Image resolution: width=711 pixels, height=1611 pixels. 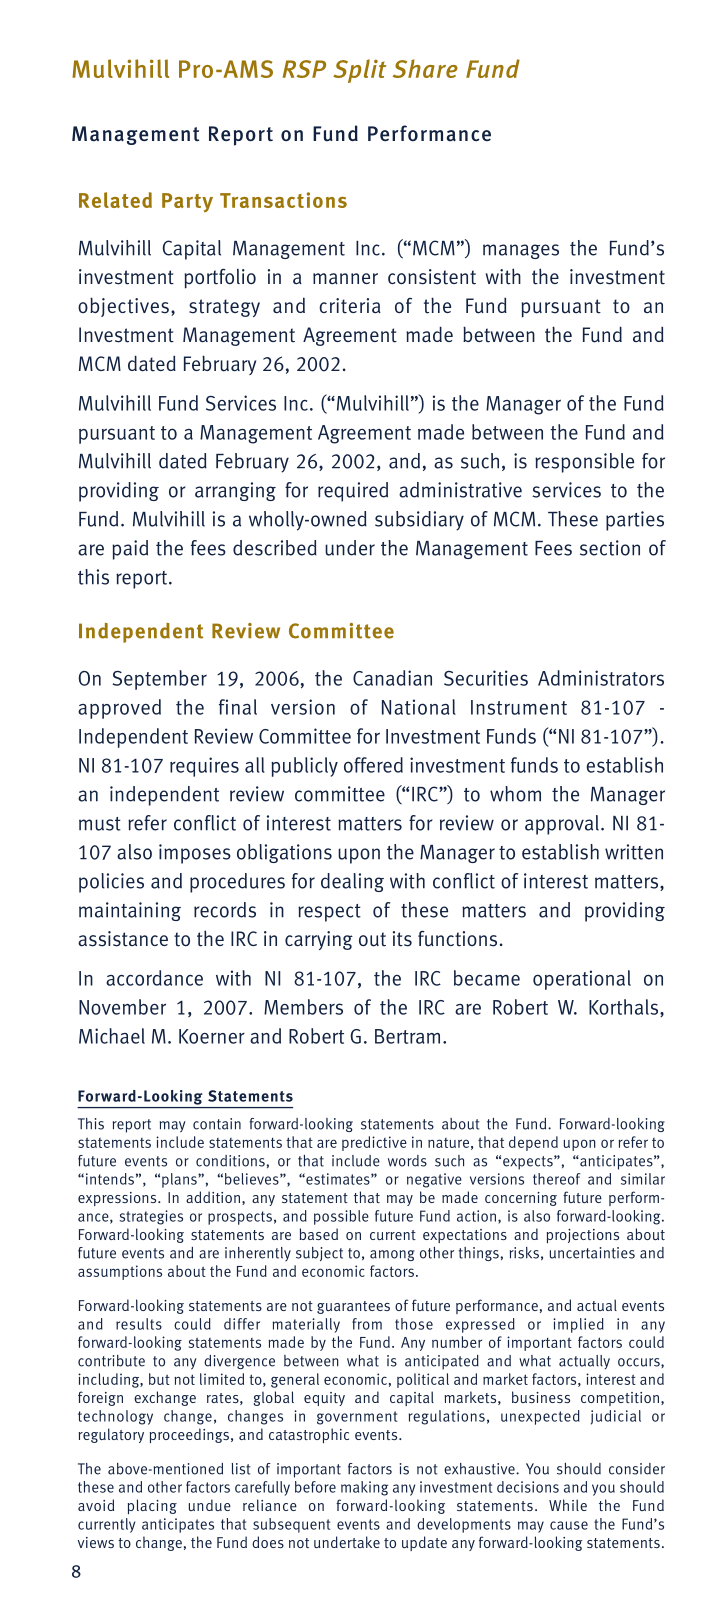 I want to click on manages, so click(x=521, y=251).
